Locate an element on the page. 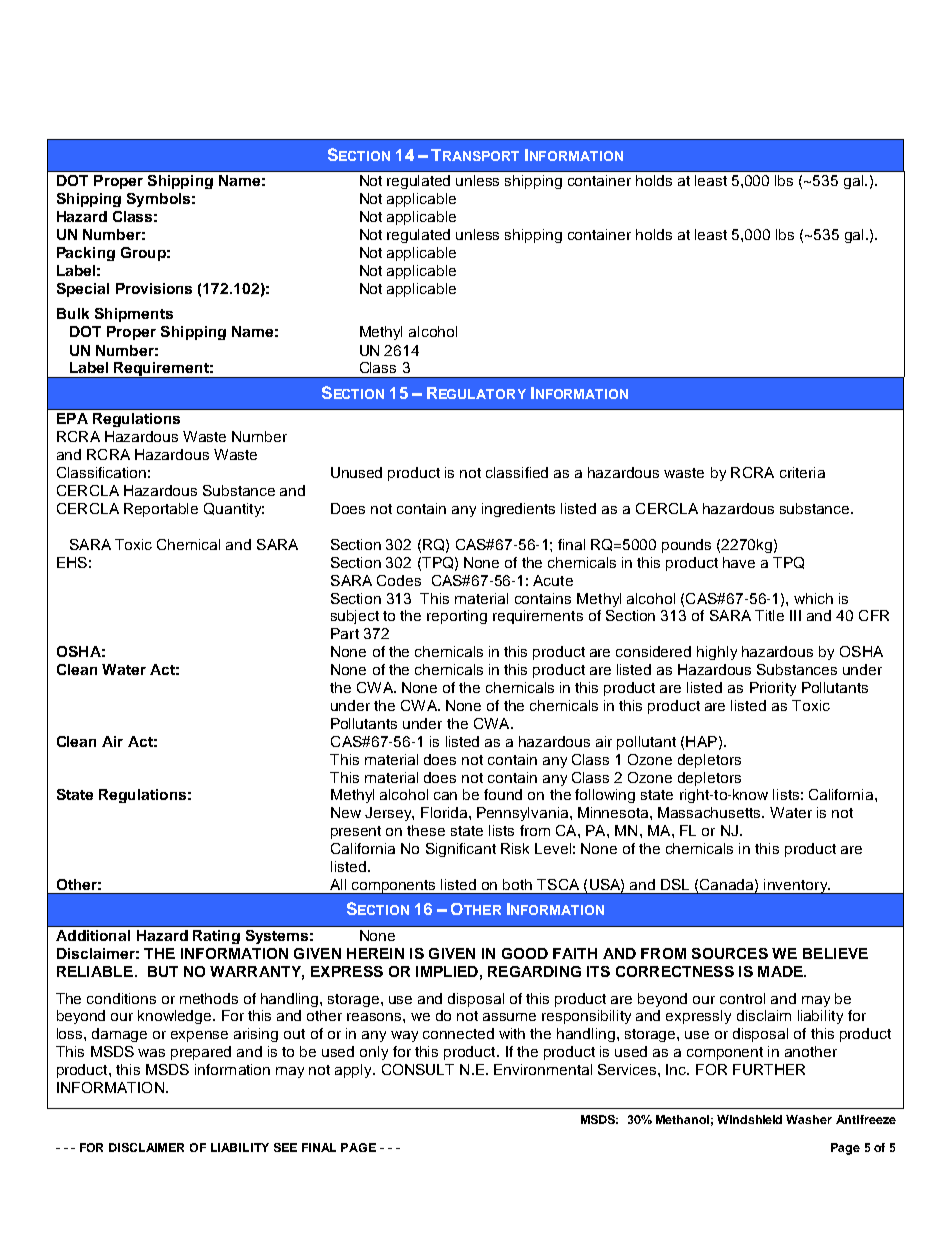 Image resolution: width=952 pixels, height=1233 pixels. Provisions is located at coordinates (154, 288).
